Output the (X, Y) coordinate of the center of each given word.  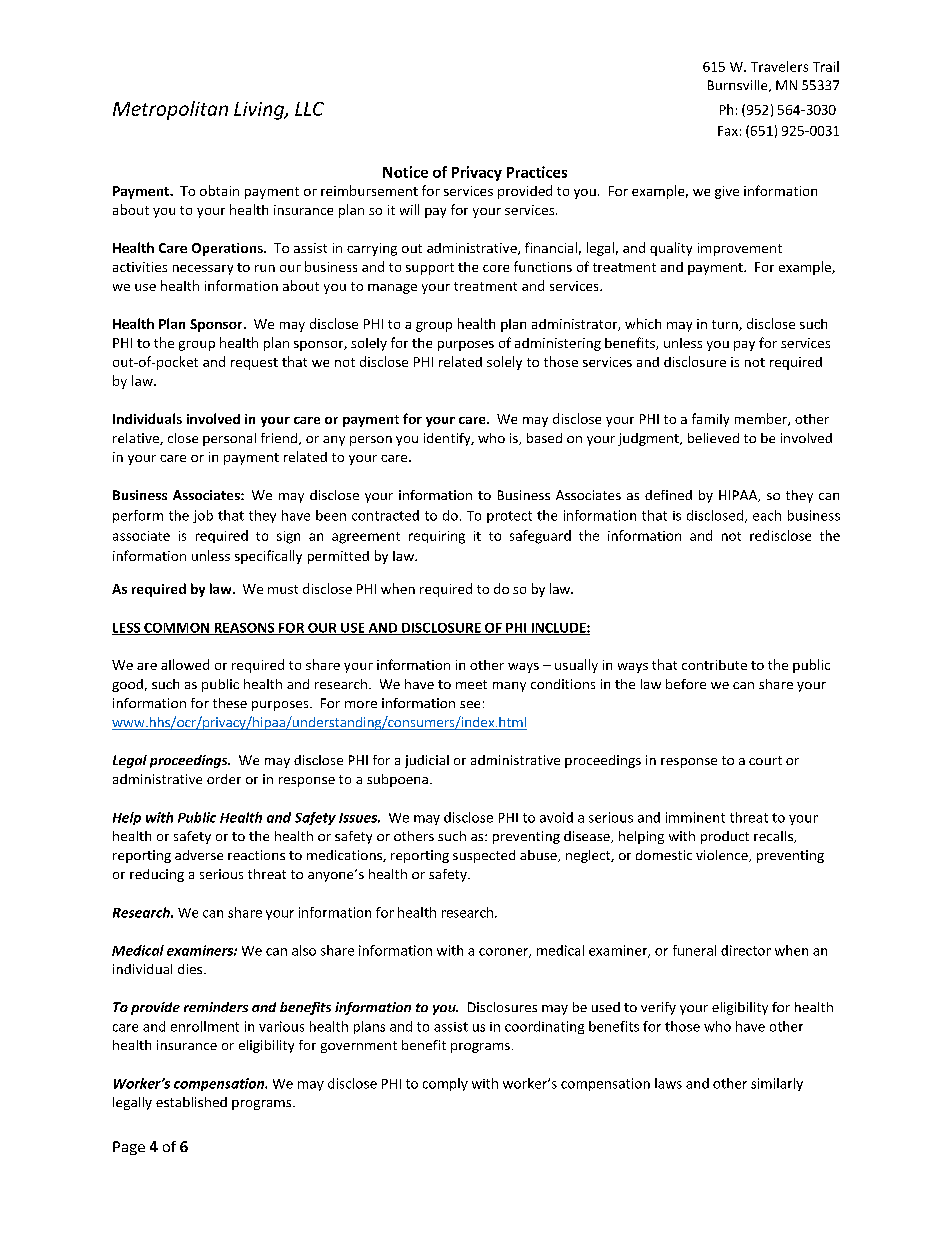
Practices (537, 172)
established (191, 1102)
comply (445, 1084)
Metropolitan (170, 110)
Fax (728, 131)
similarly (777, 1084)
